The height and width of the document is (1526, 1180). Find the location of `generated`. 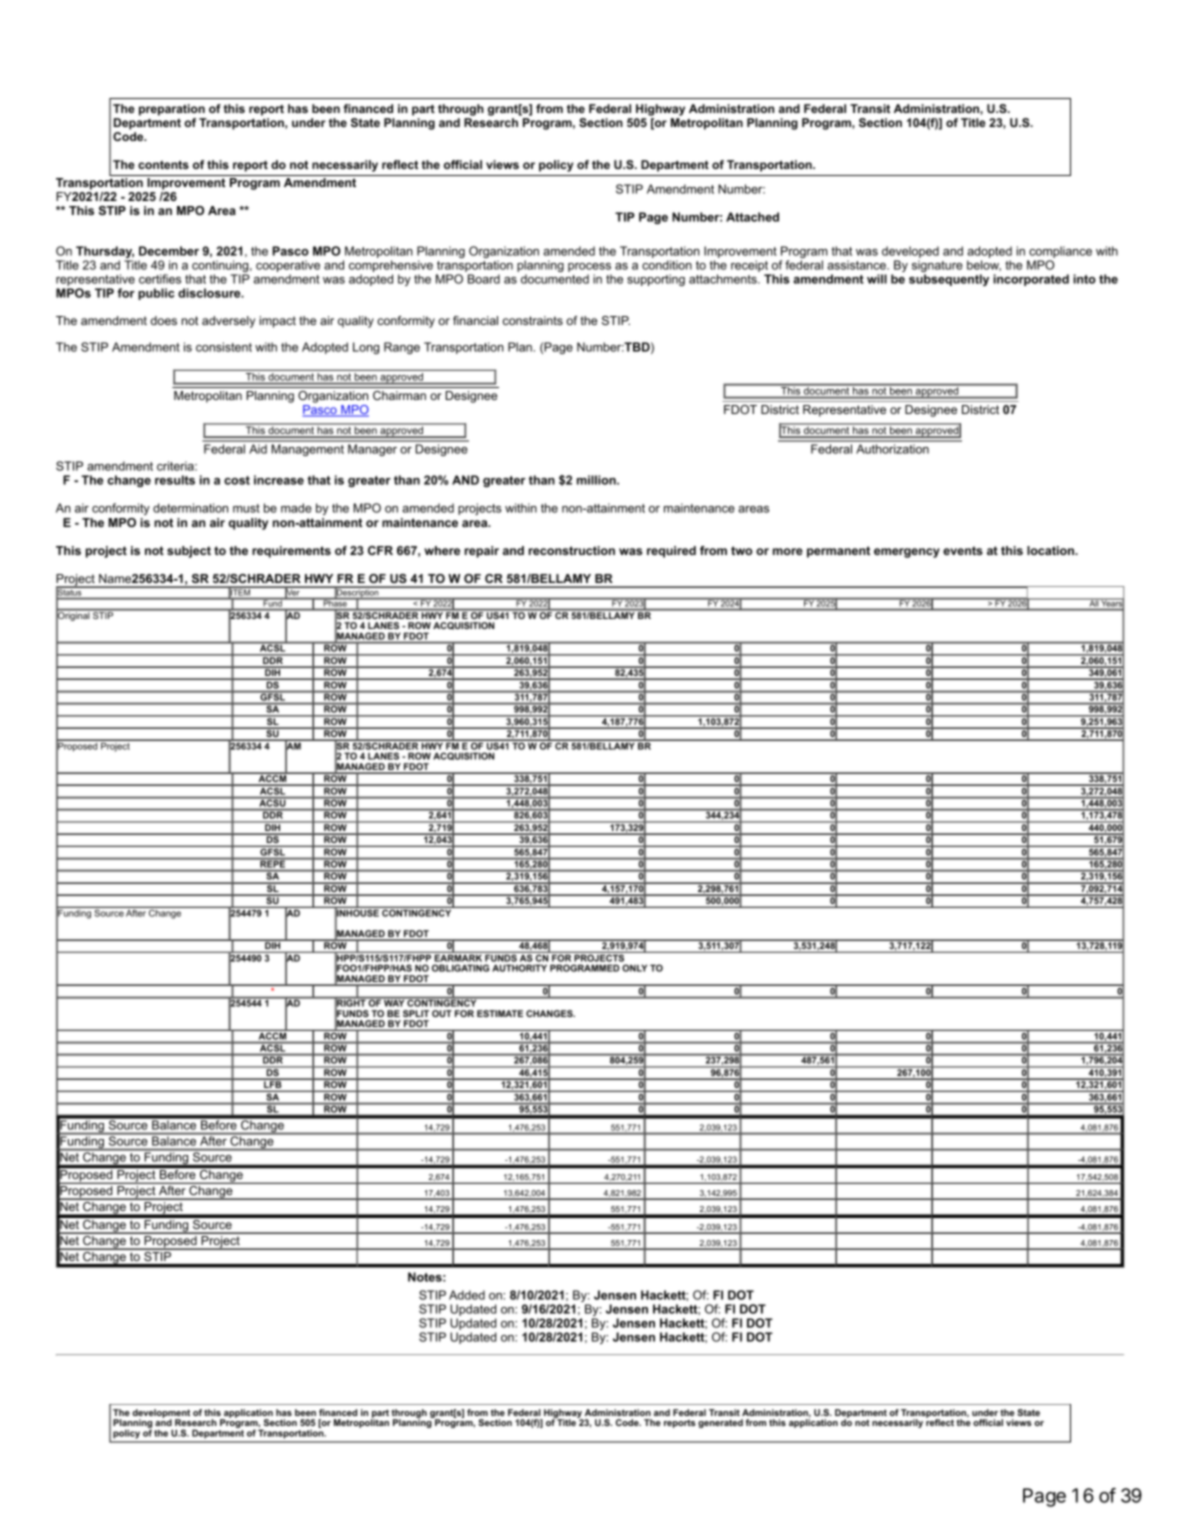

generated is located at coordinates (720, 1423).
